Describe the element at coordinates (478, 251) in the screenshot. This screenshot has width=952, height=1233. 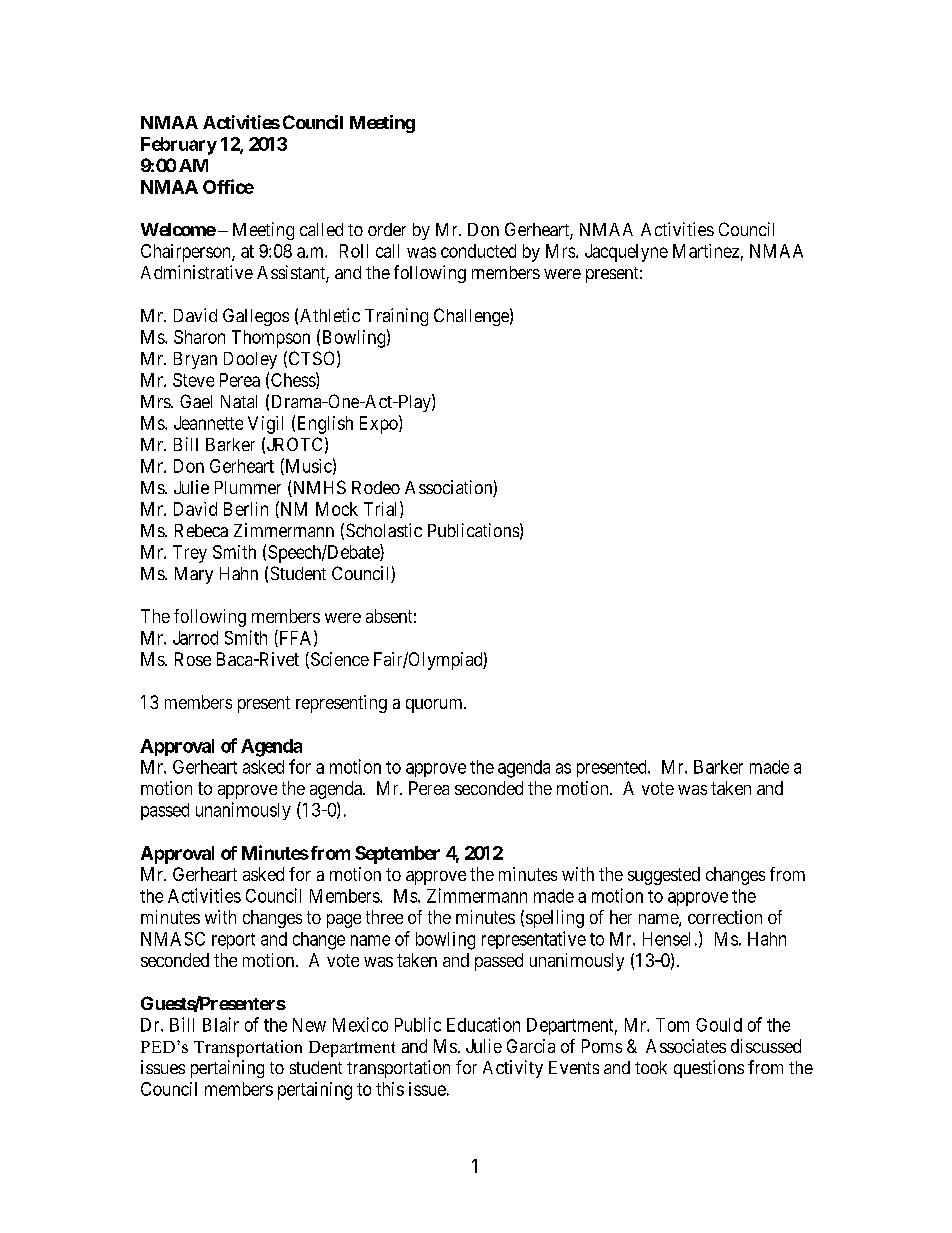
I see `conducted` at that location.
